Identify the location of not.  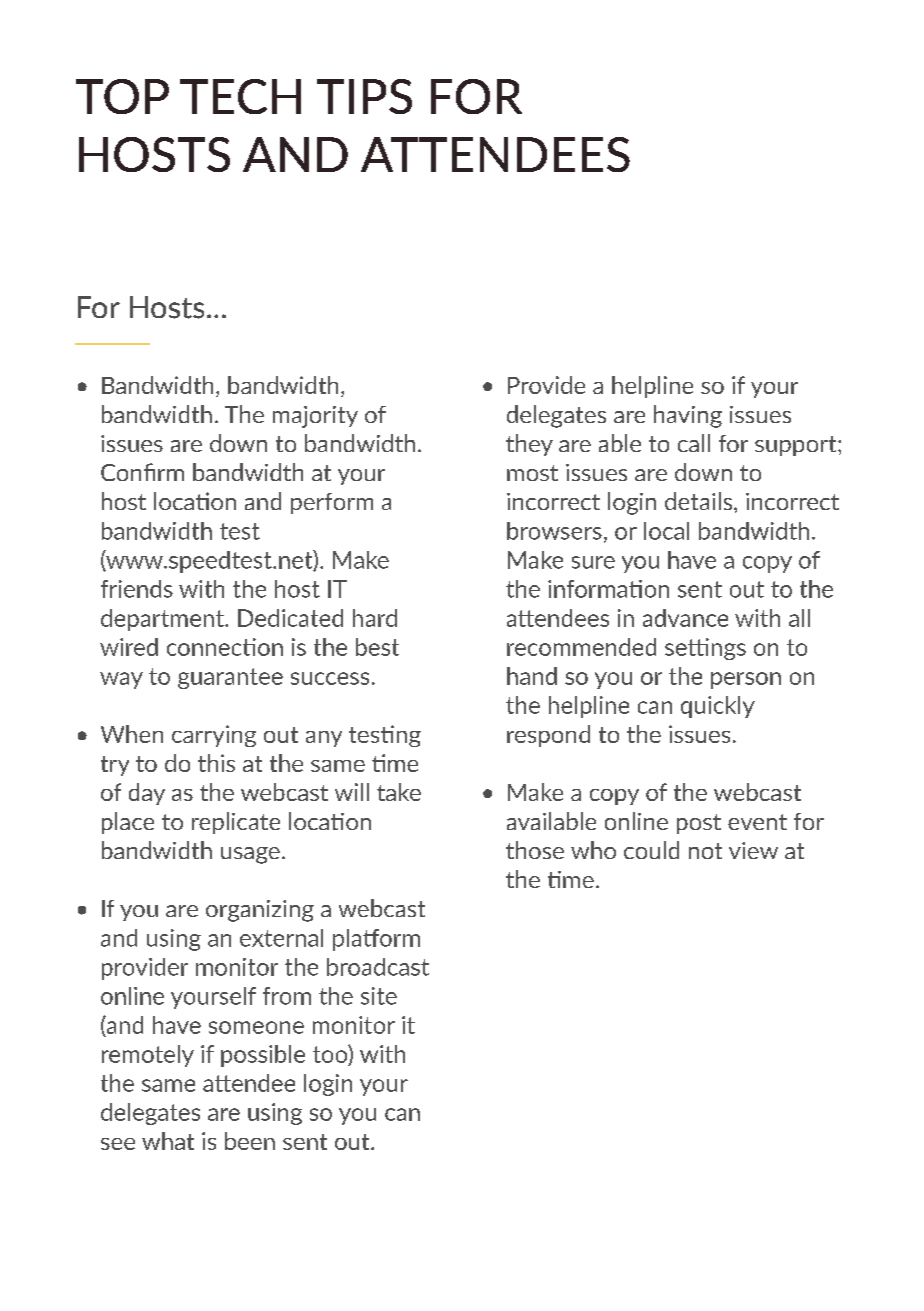
(705, 851).
